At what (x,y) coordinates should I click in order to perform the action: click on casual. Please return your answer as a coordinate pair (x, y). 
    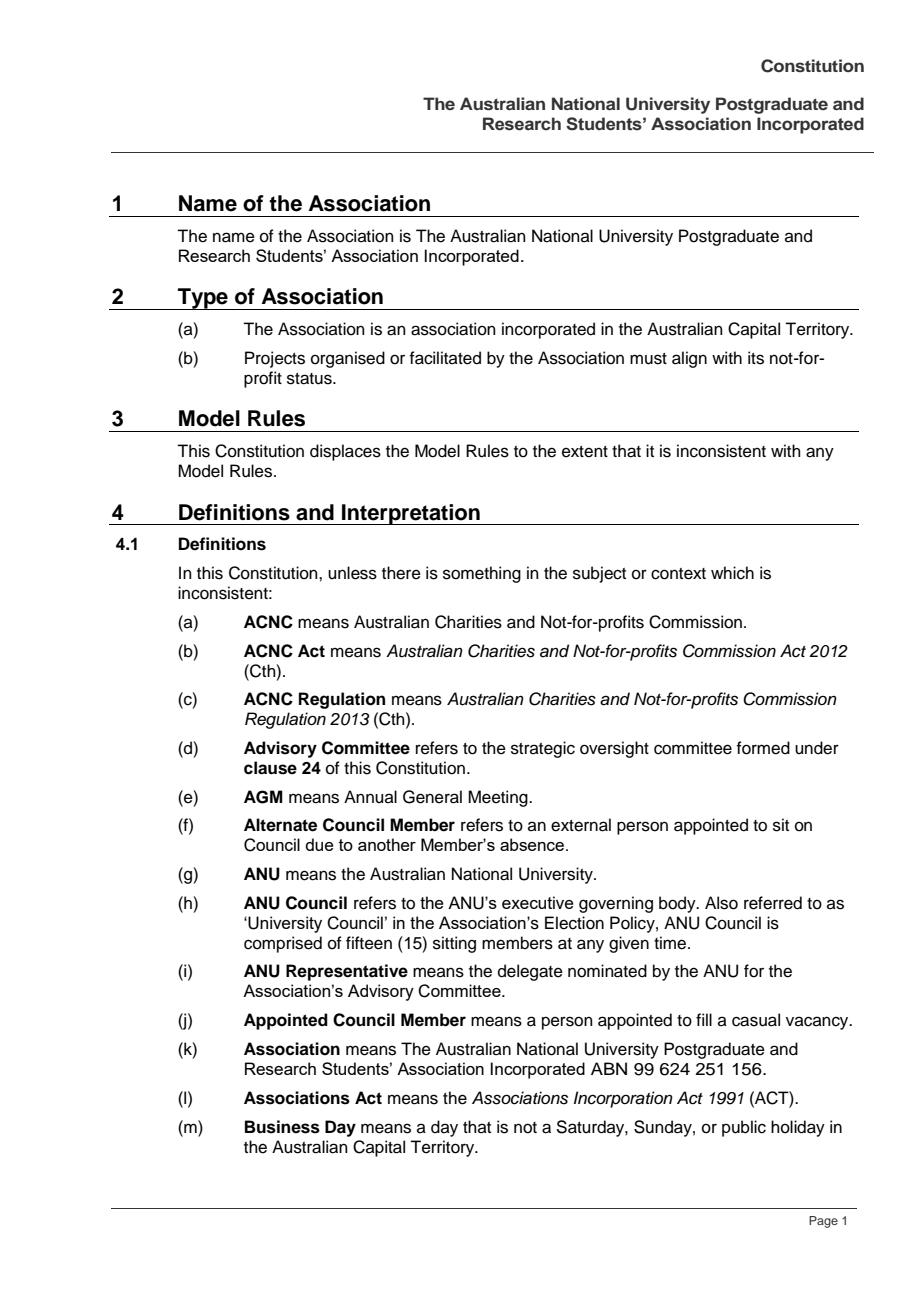
    Looking at the image, I should click on (756, 1020).
